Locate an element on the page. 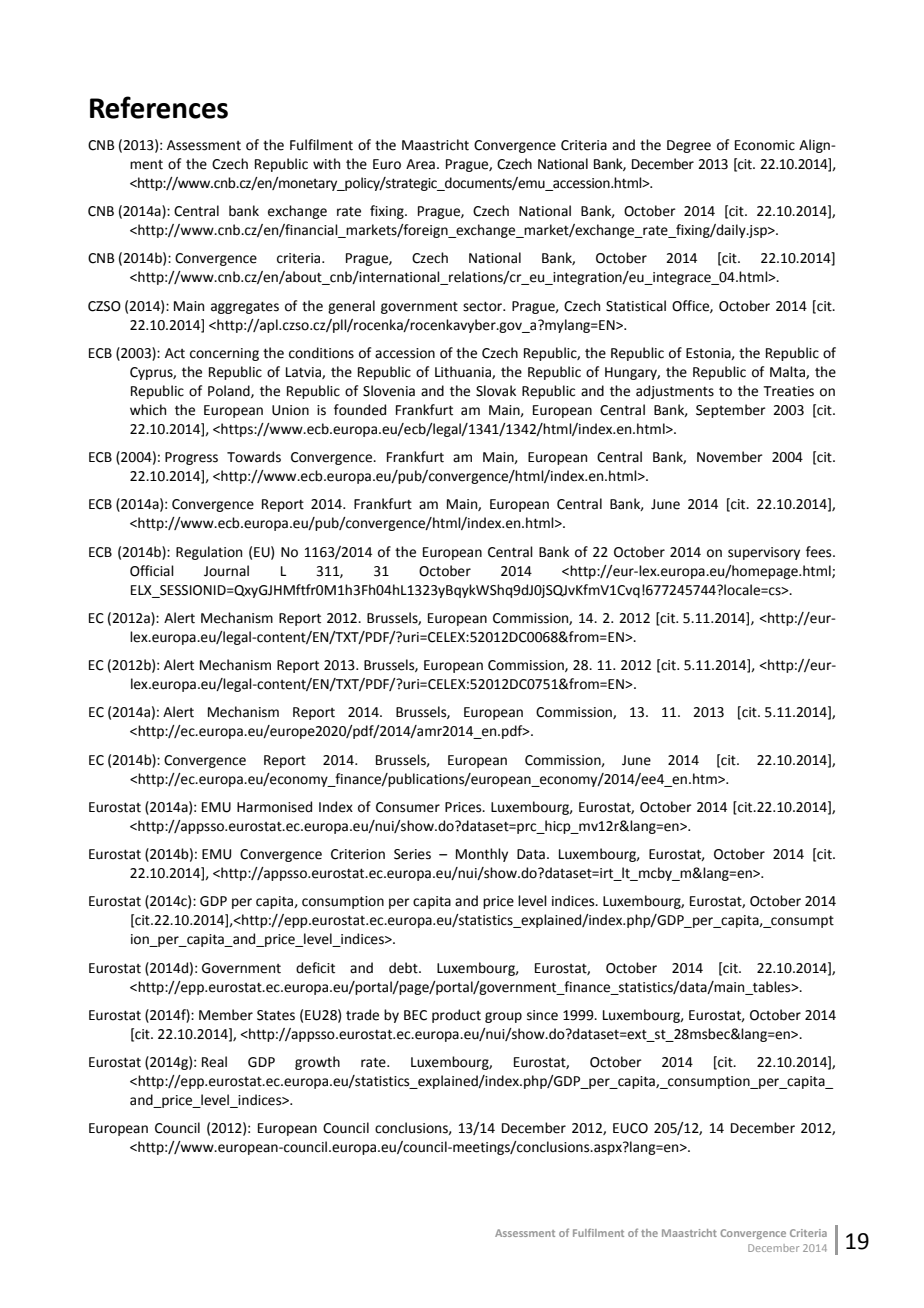 Image resolution: width=924 pixels, height=1308 pixels. Area is located at coordinates (420, 164).
